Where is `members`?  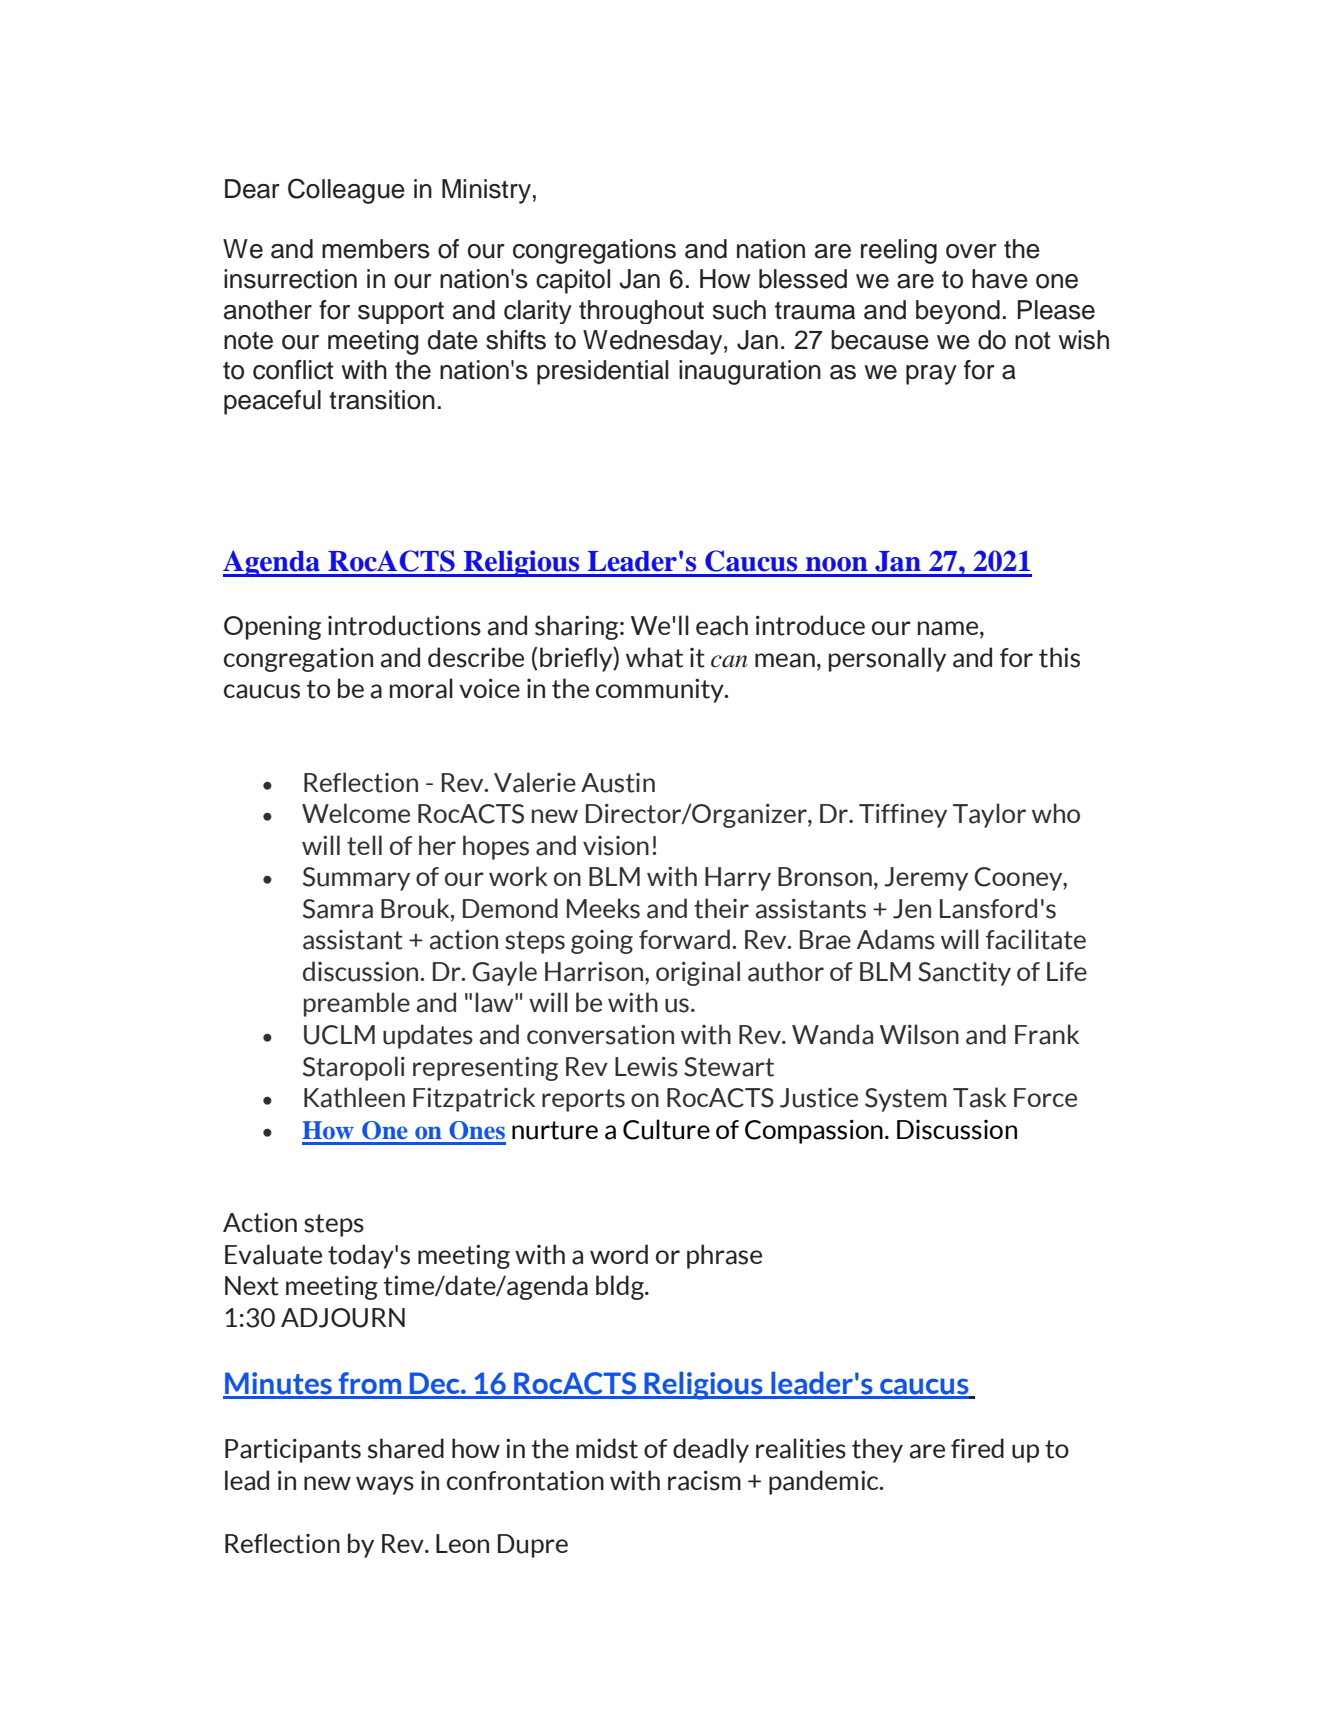
members is located at coordinates (376, 249).
